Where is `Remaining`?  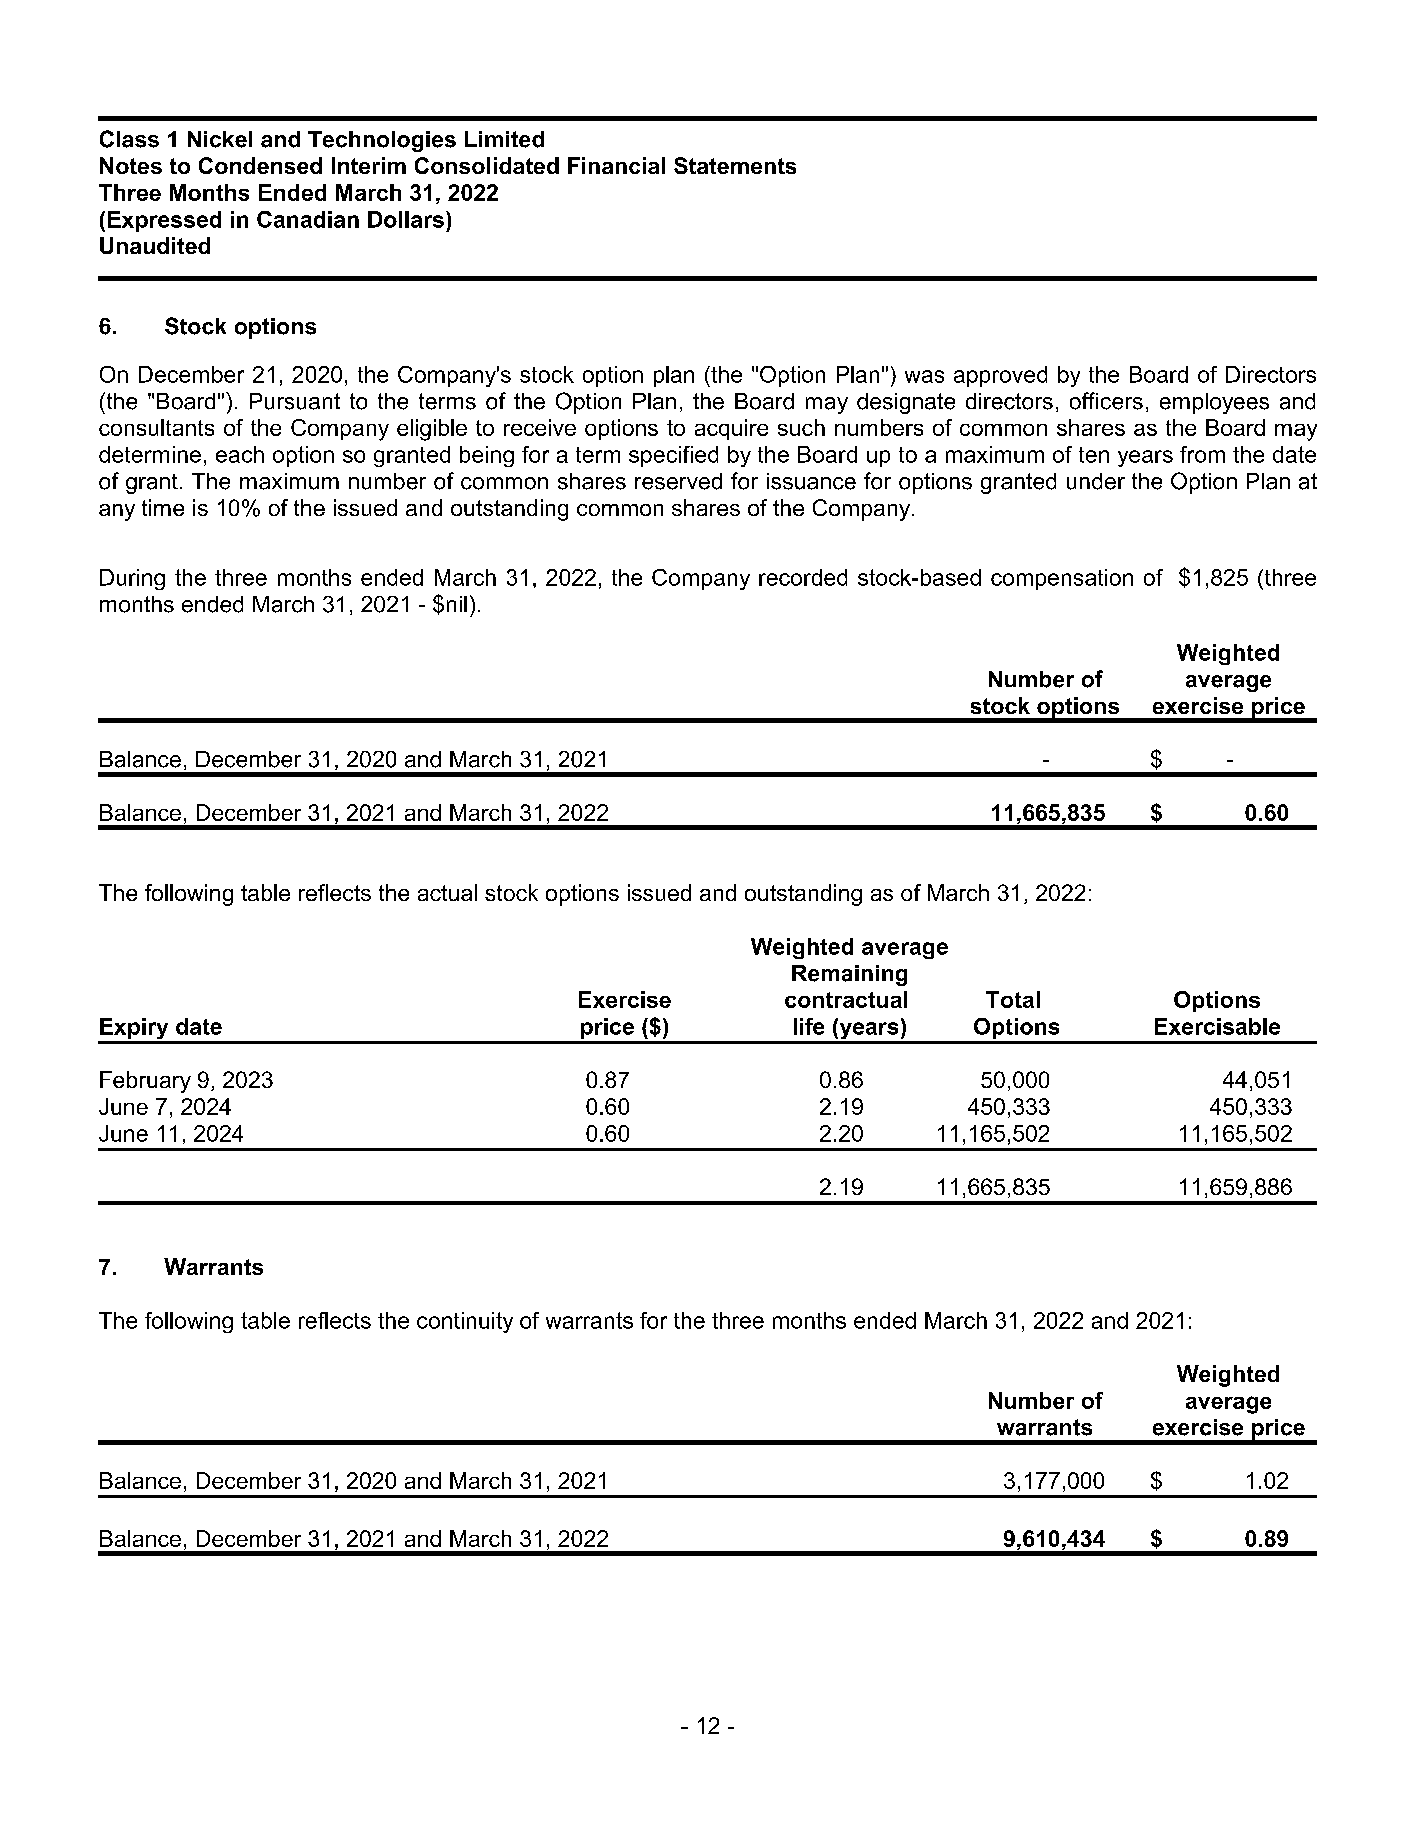 Remaining is located at coordinates (849, 975).
